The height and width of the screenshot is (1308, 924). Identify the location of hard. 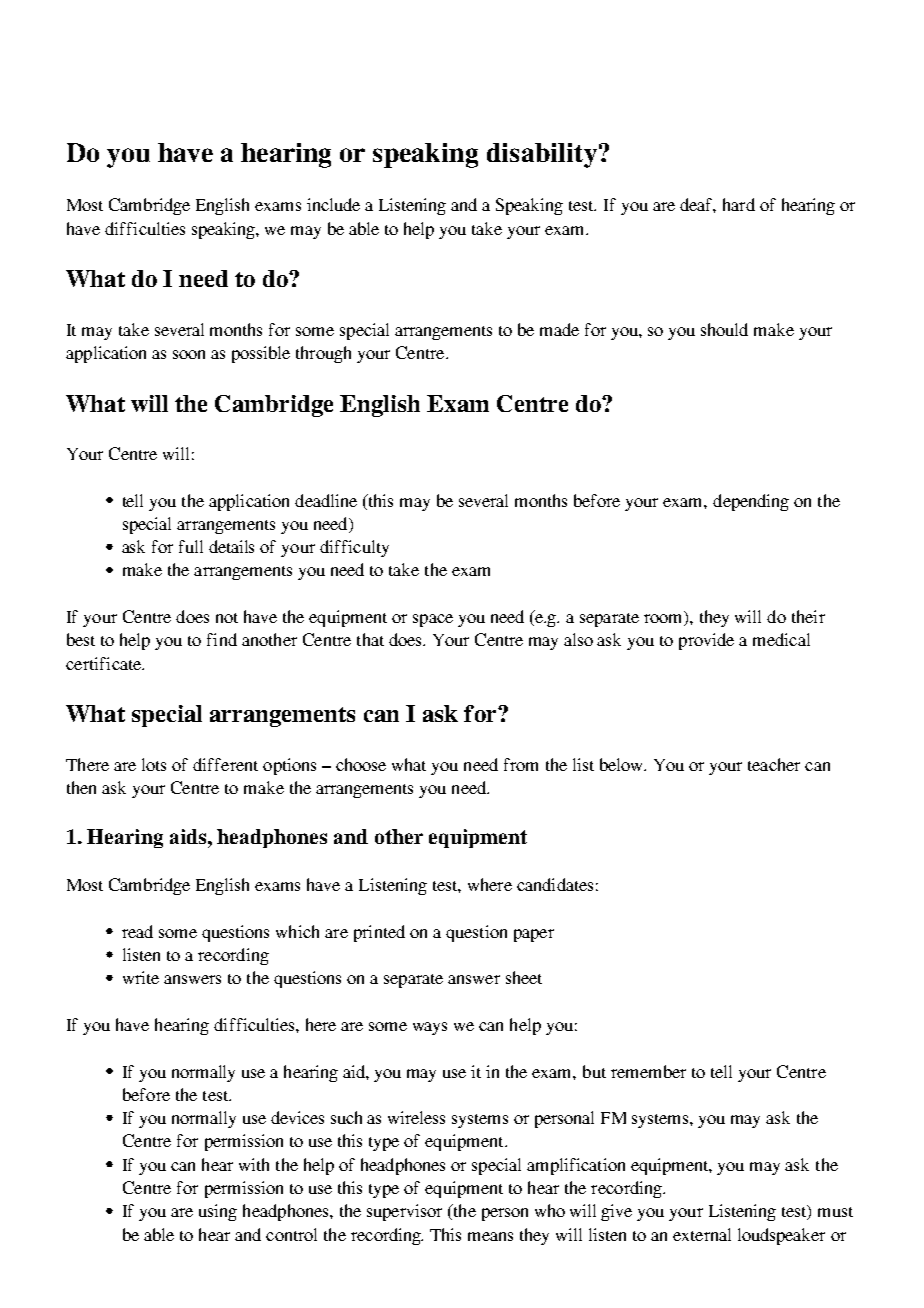
(739, 204).
